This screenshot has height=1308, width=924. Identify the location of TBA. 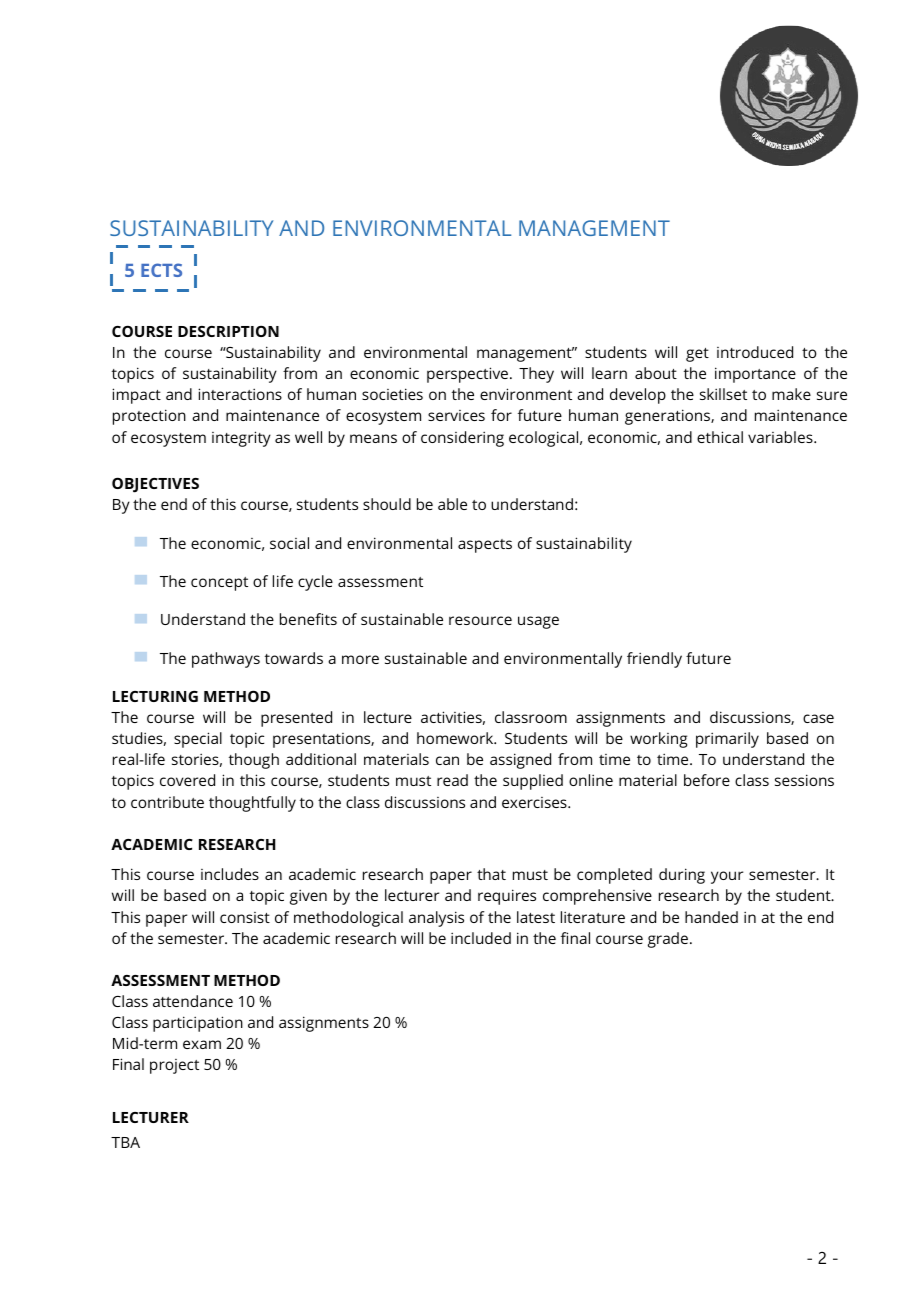
(125, 1142).
